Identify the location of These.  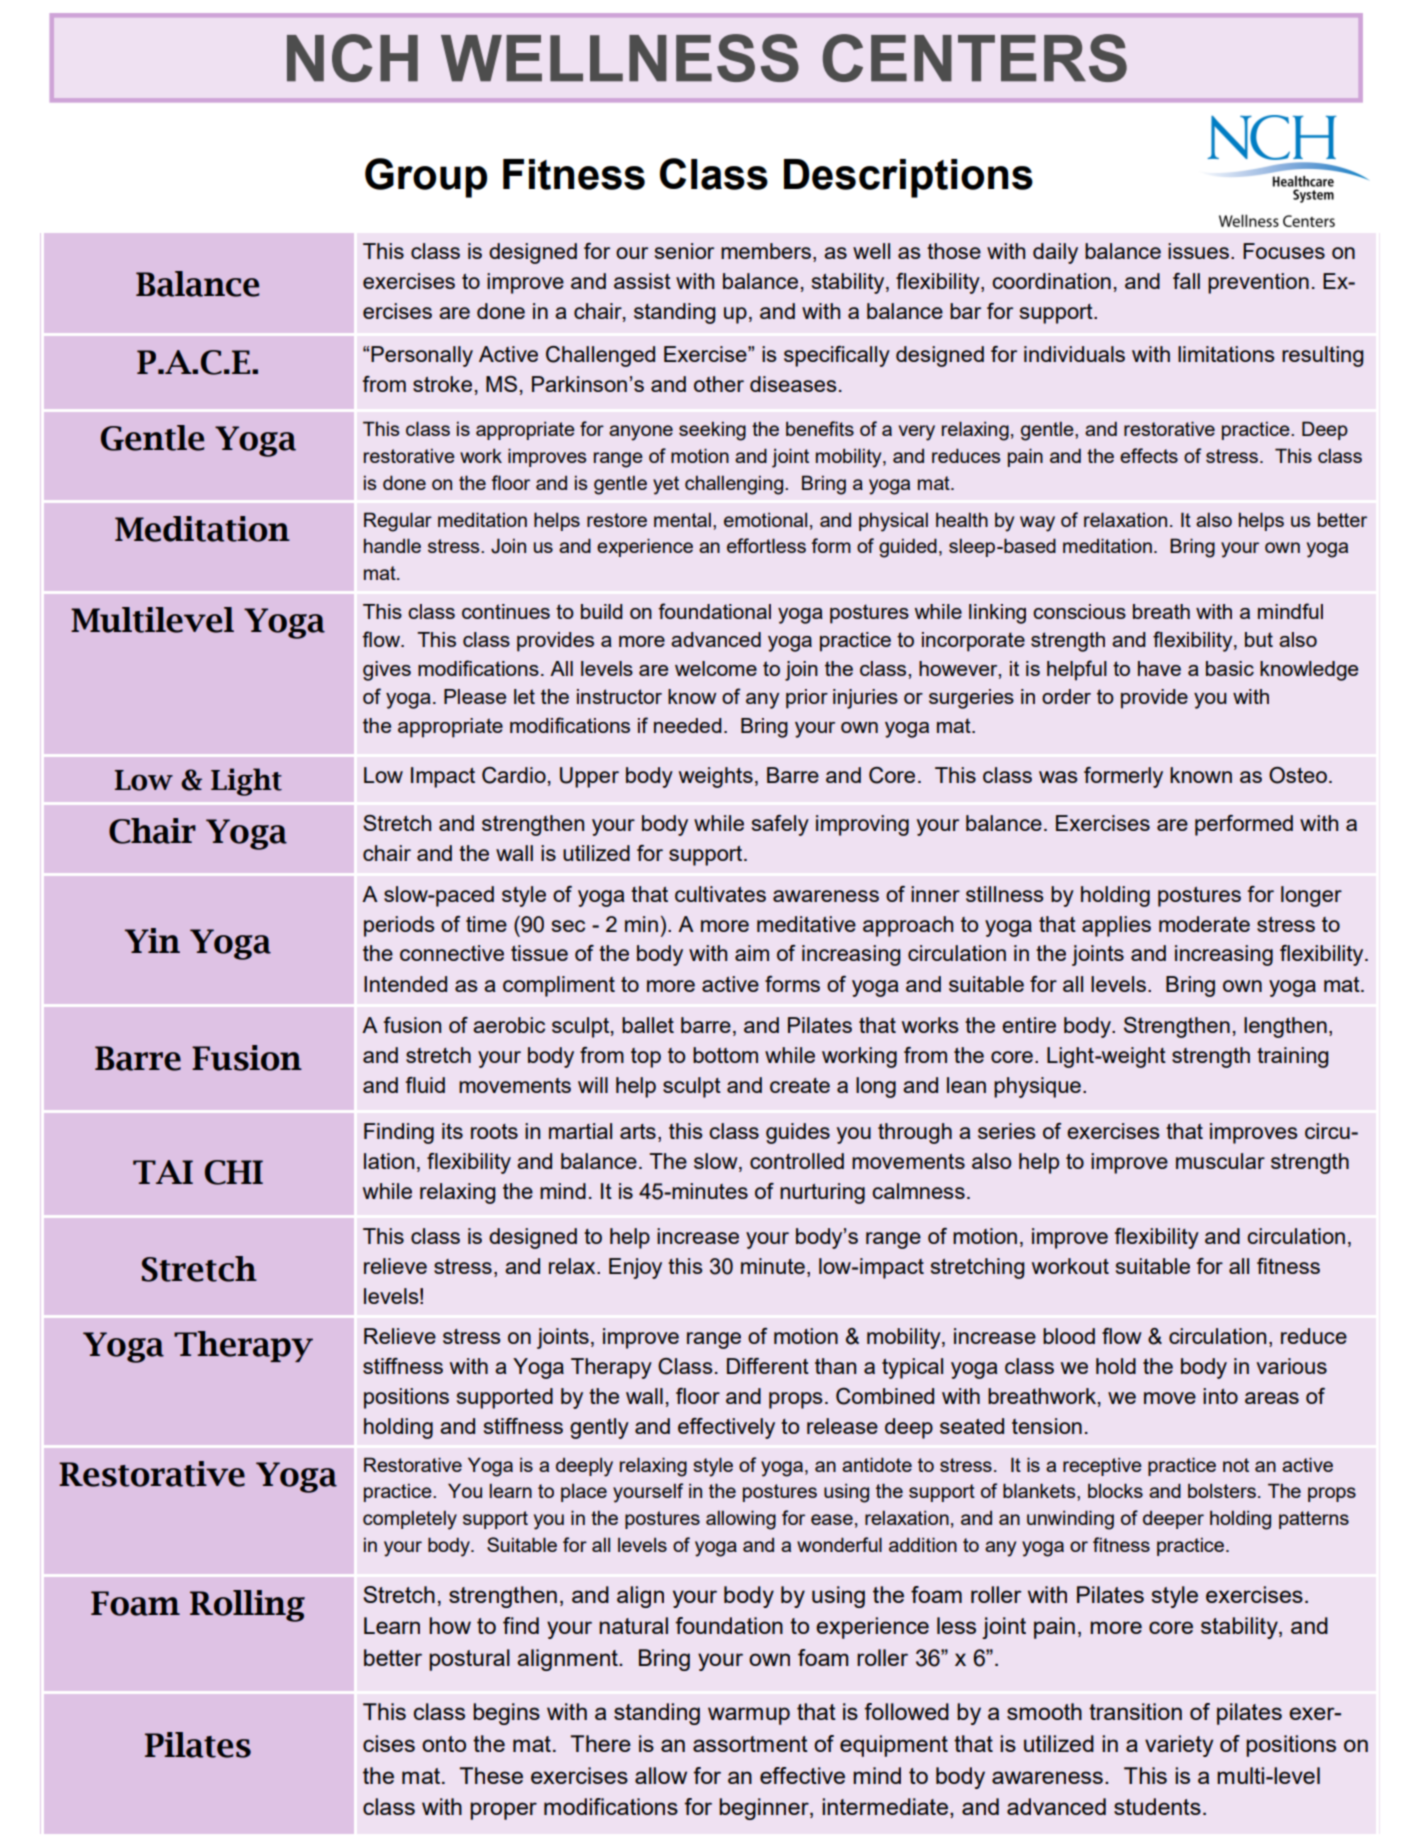
(491, 1775).
